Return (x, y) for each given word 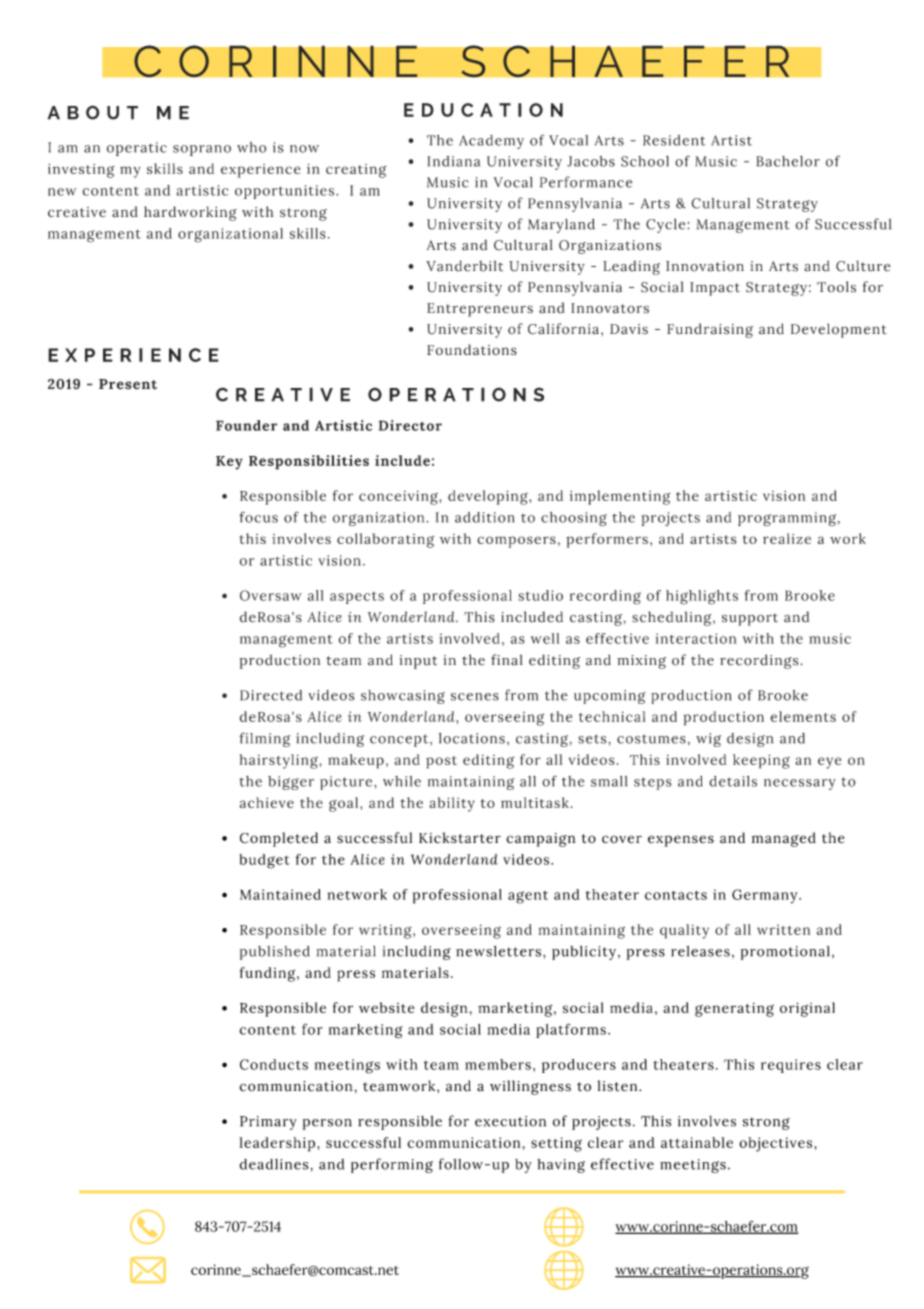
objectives (777, 1144)
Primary (268, 1123)
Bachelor (788, 161)
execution (510, 1121)
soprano (202, 150)
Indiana (453, 161)
